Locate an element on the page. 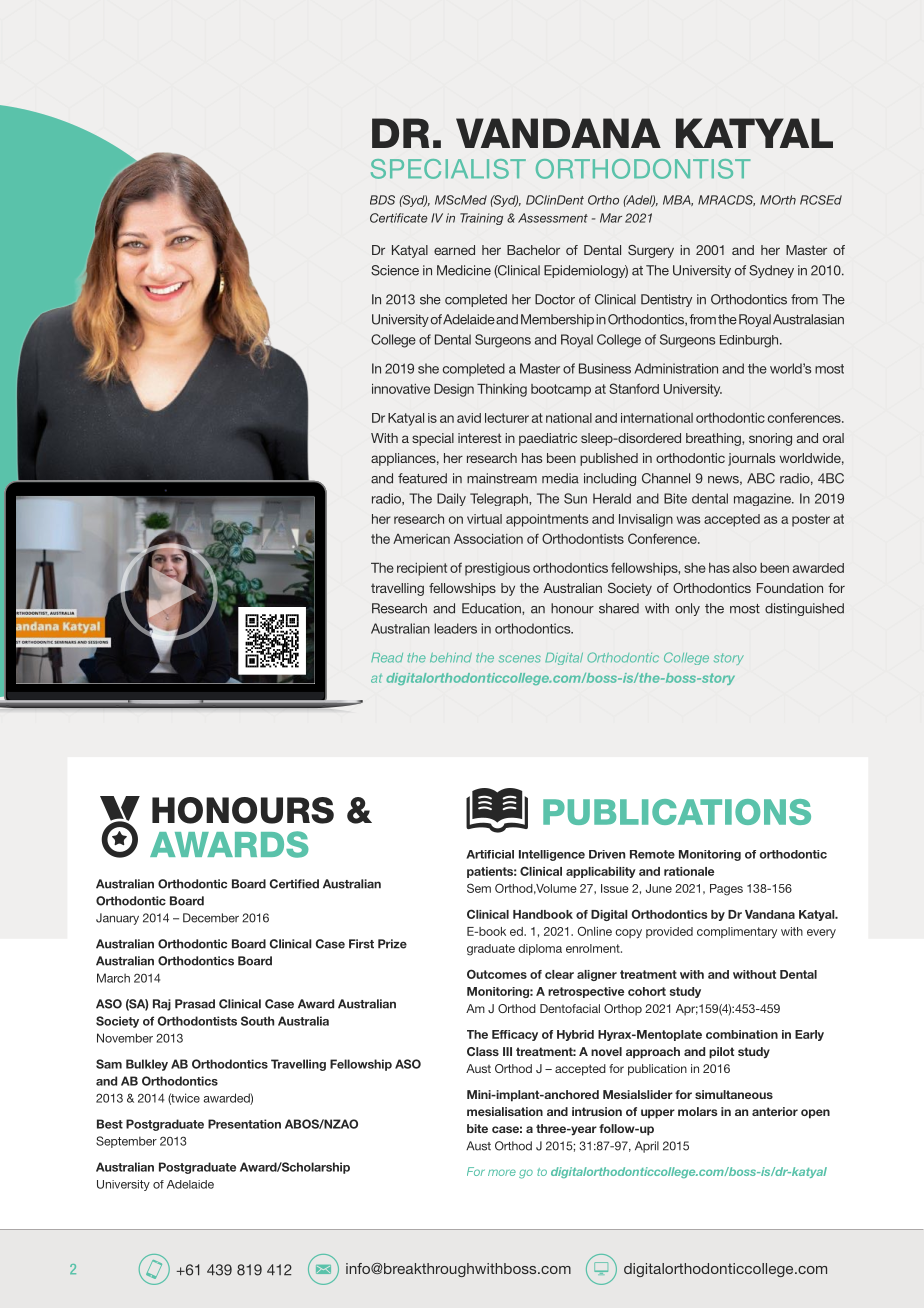  behind is located at coordinates (451, 658).
